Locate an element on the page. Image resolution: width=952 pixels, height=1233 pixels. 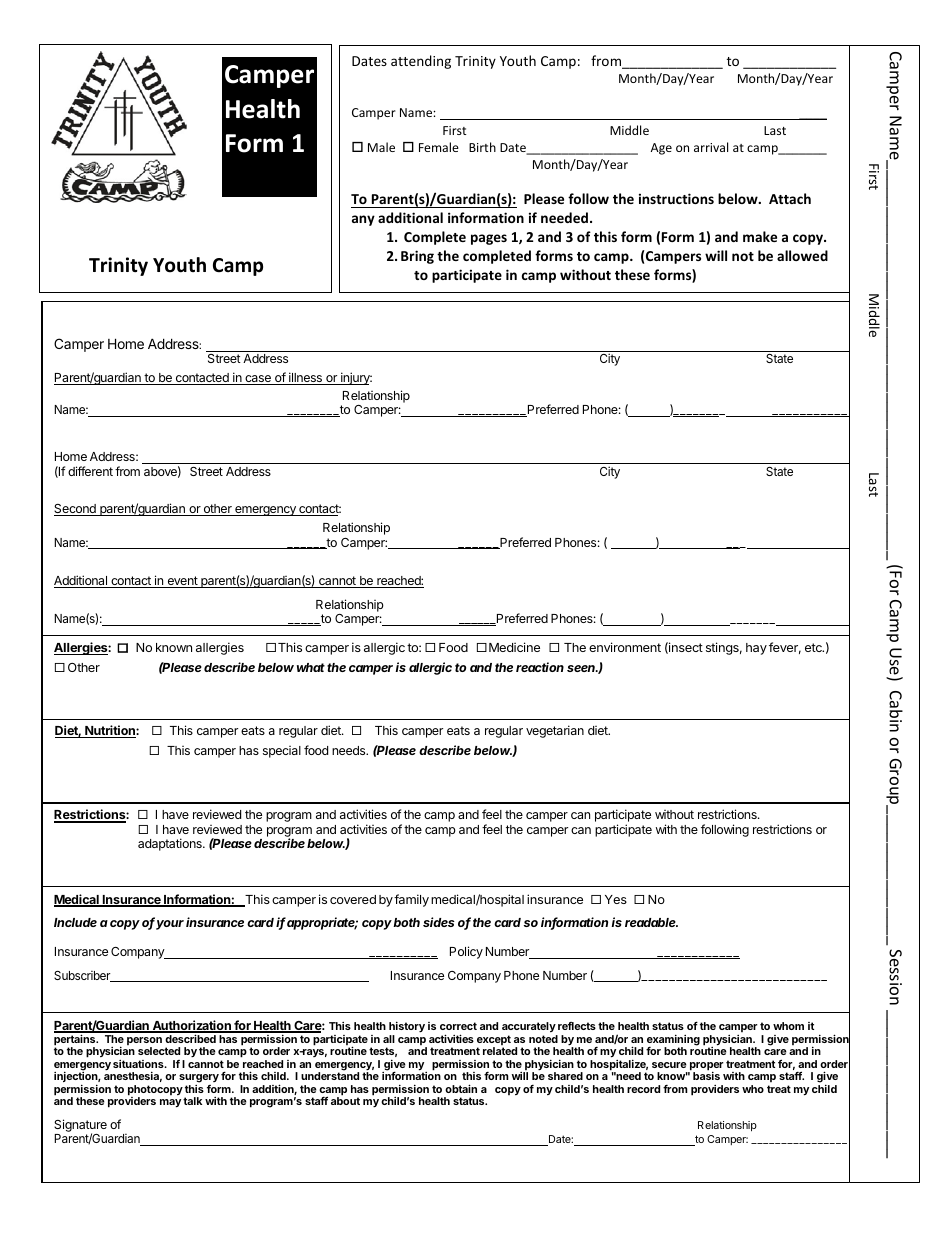
reaction is located at coordinates (540, 667).
